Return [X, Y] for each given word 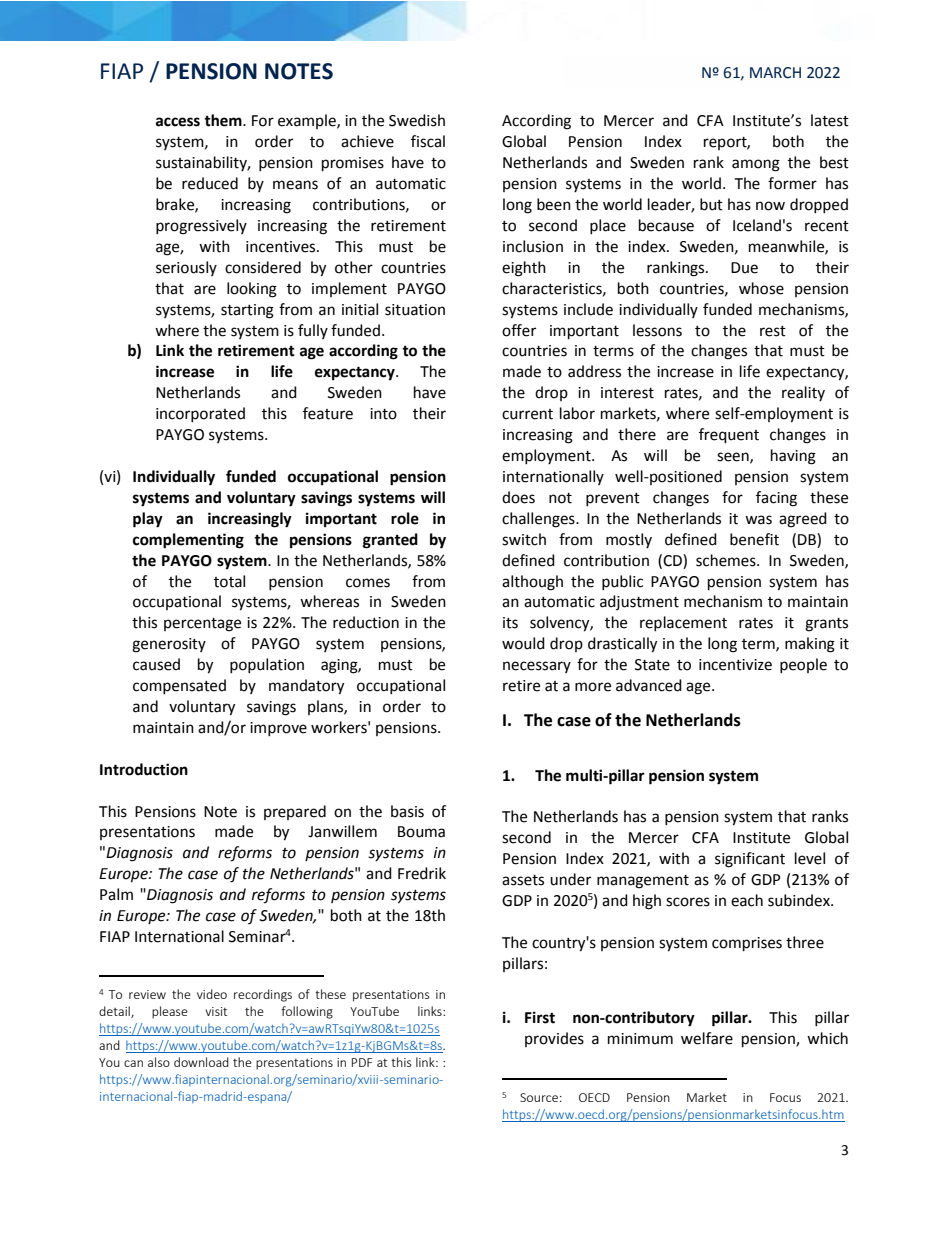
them [224, 120]
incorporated [200, 414]
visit [216, 1011]
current [527, 414]
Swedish [417, 120]
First [540, 1017]
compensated [179, 686]
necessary [537, 667]
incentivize [735, 665]
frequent [729, 436]
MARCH [775, 73]
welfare [707, 1038]
